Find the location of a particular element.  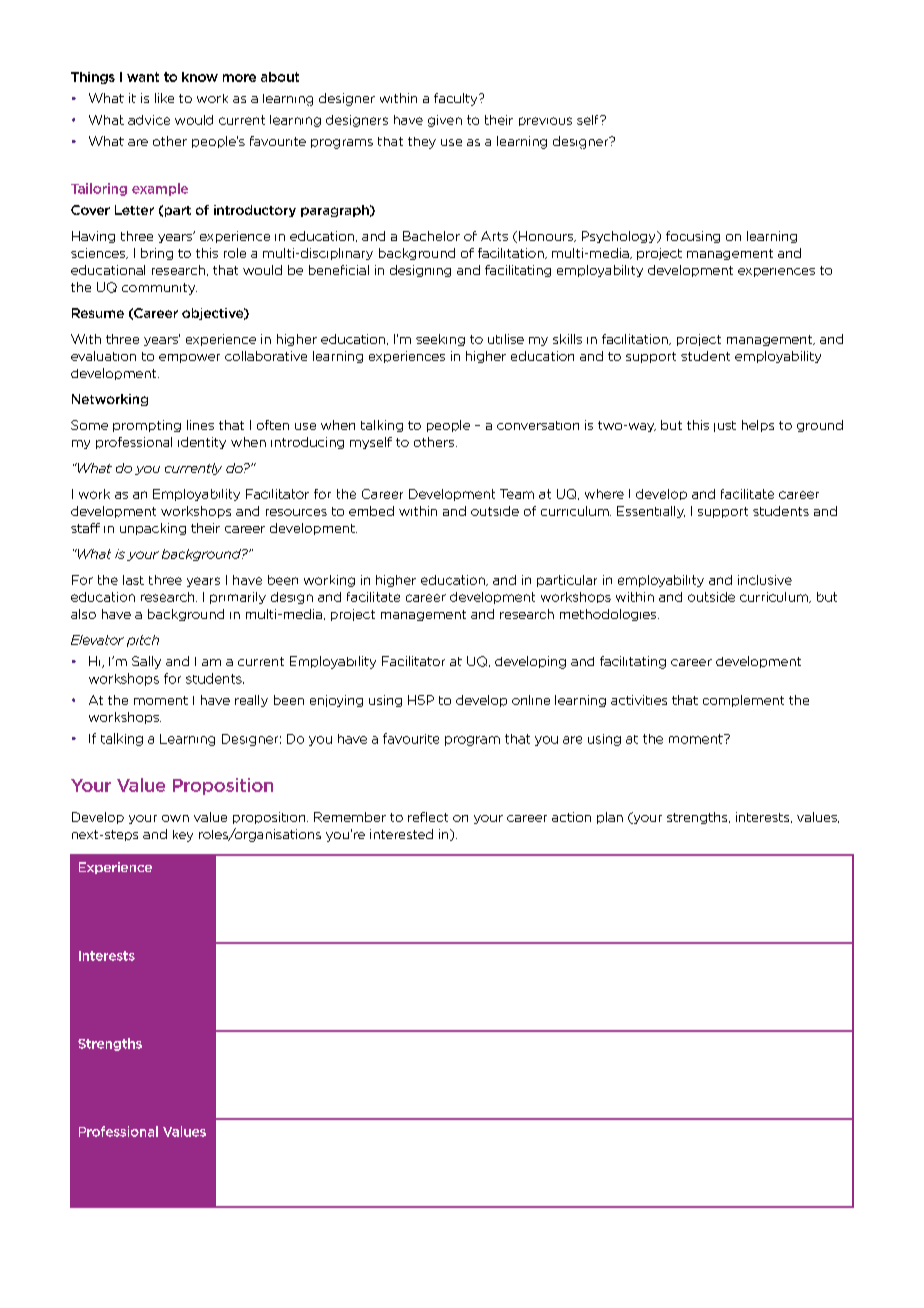

plan is located at coordinates (610, 818).
